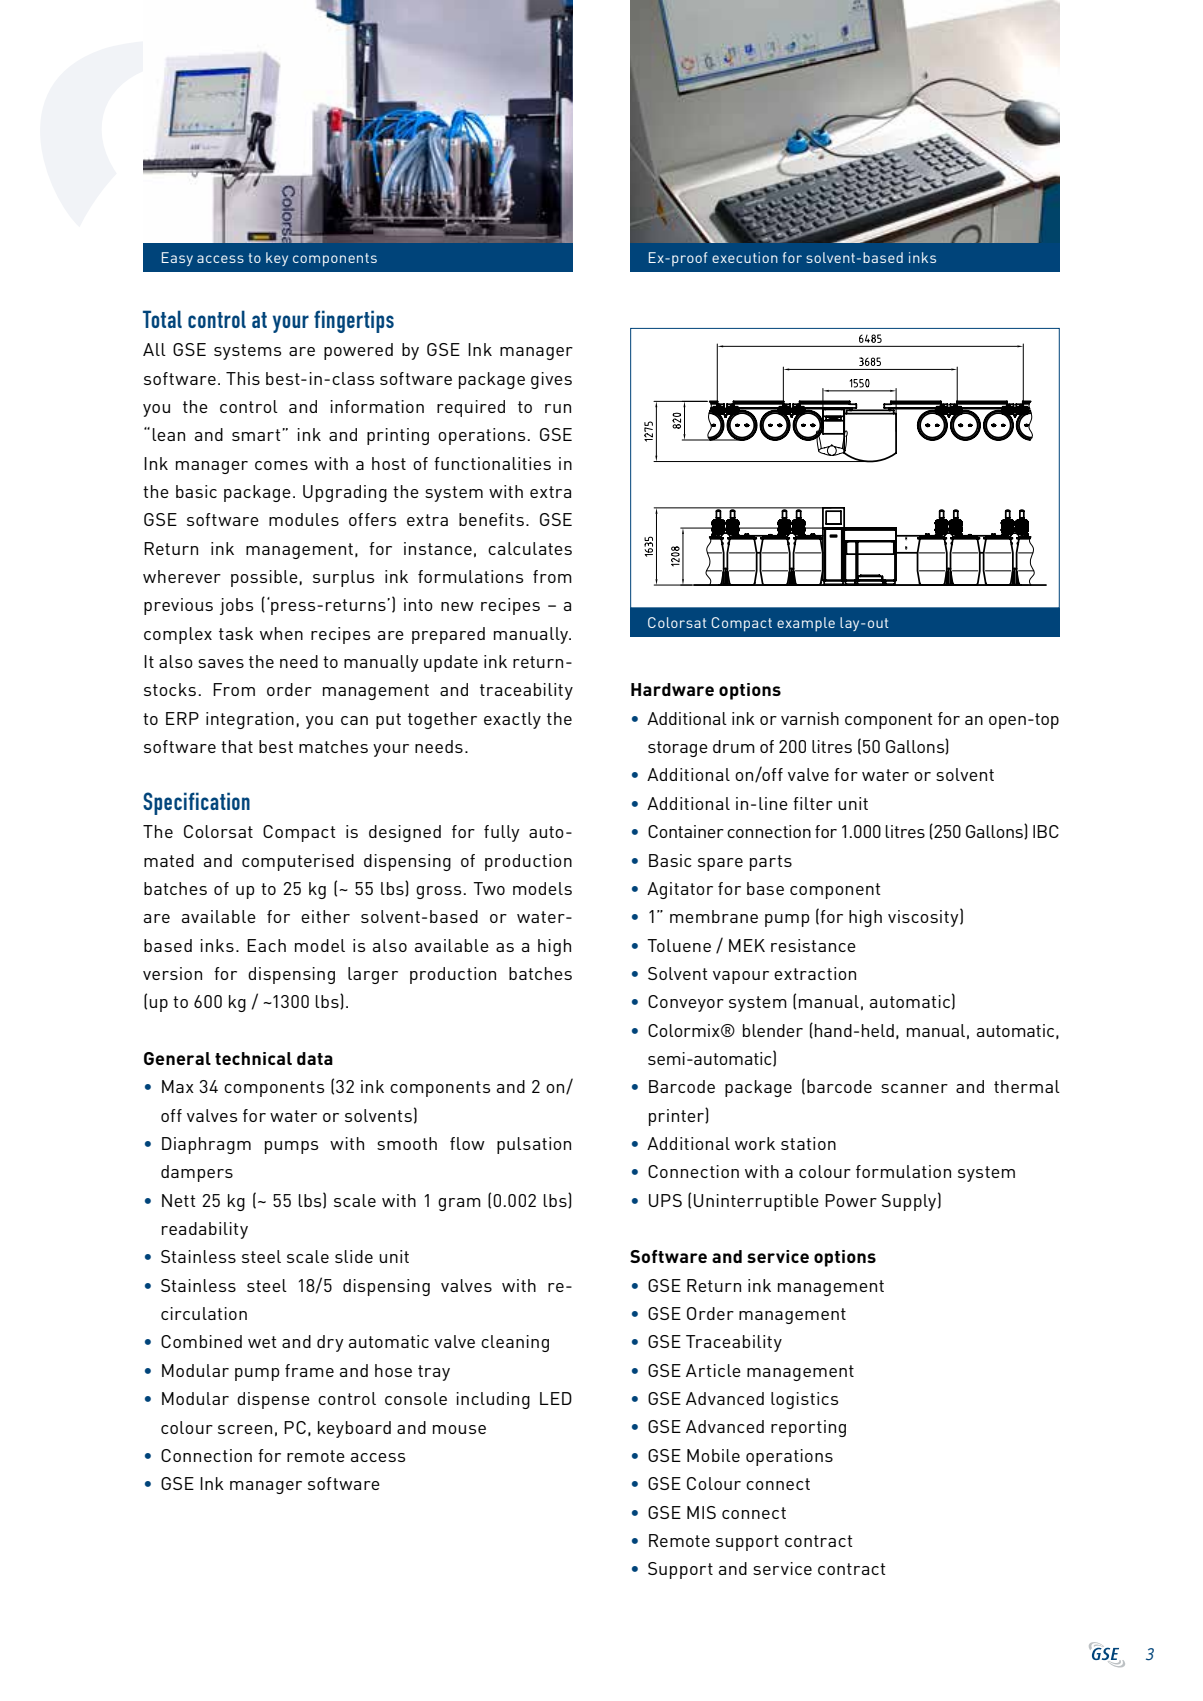 The width and height of the screenshot is (1203, 1701). I want to click on execution, so click(745, 257).
